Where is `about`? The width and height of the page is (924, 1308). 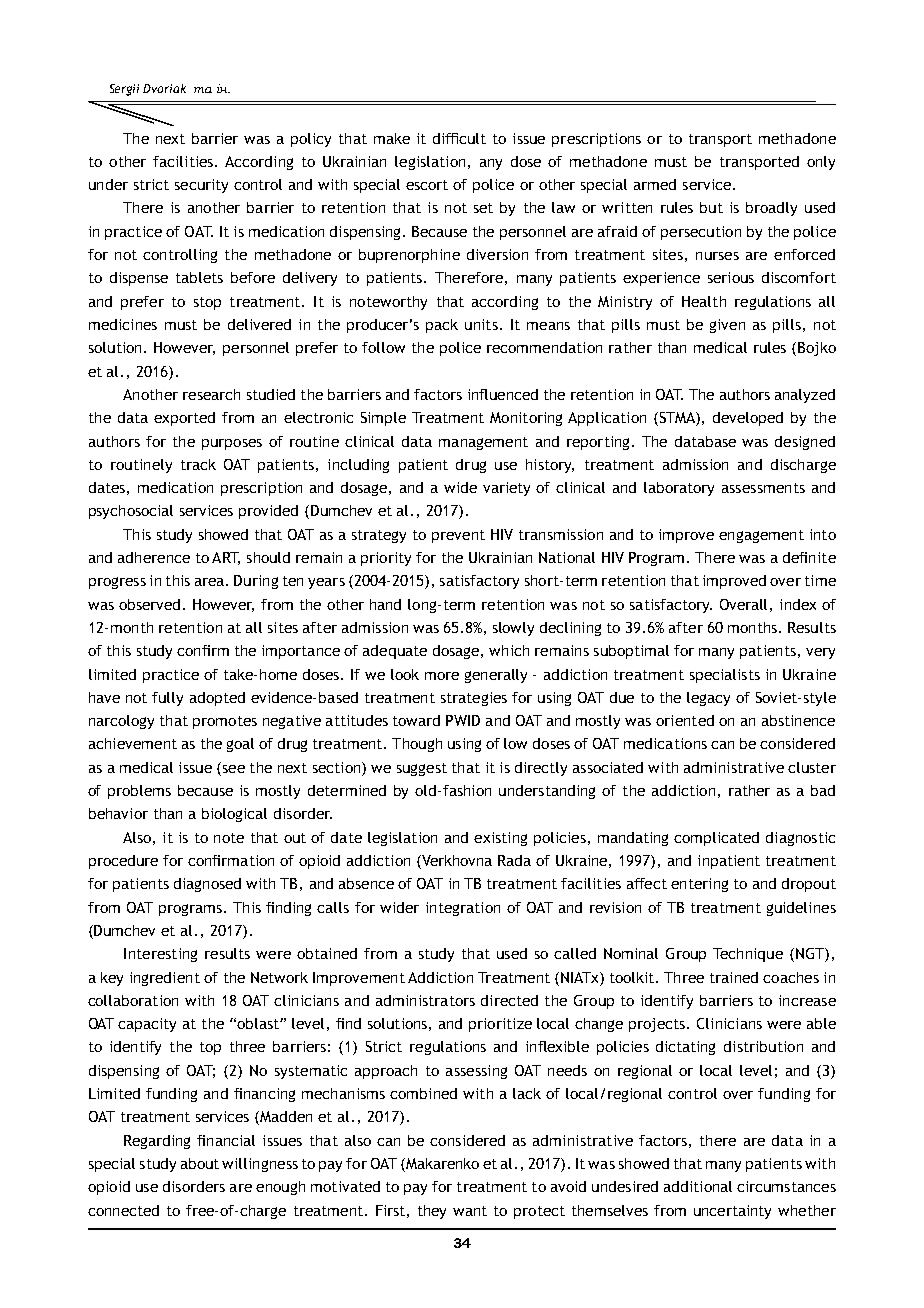 about is located at coordinates (200, 1163).
